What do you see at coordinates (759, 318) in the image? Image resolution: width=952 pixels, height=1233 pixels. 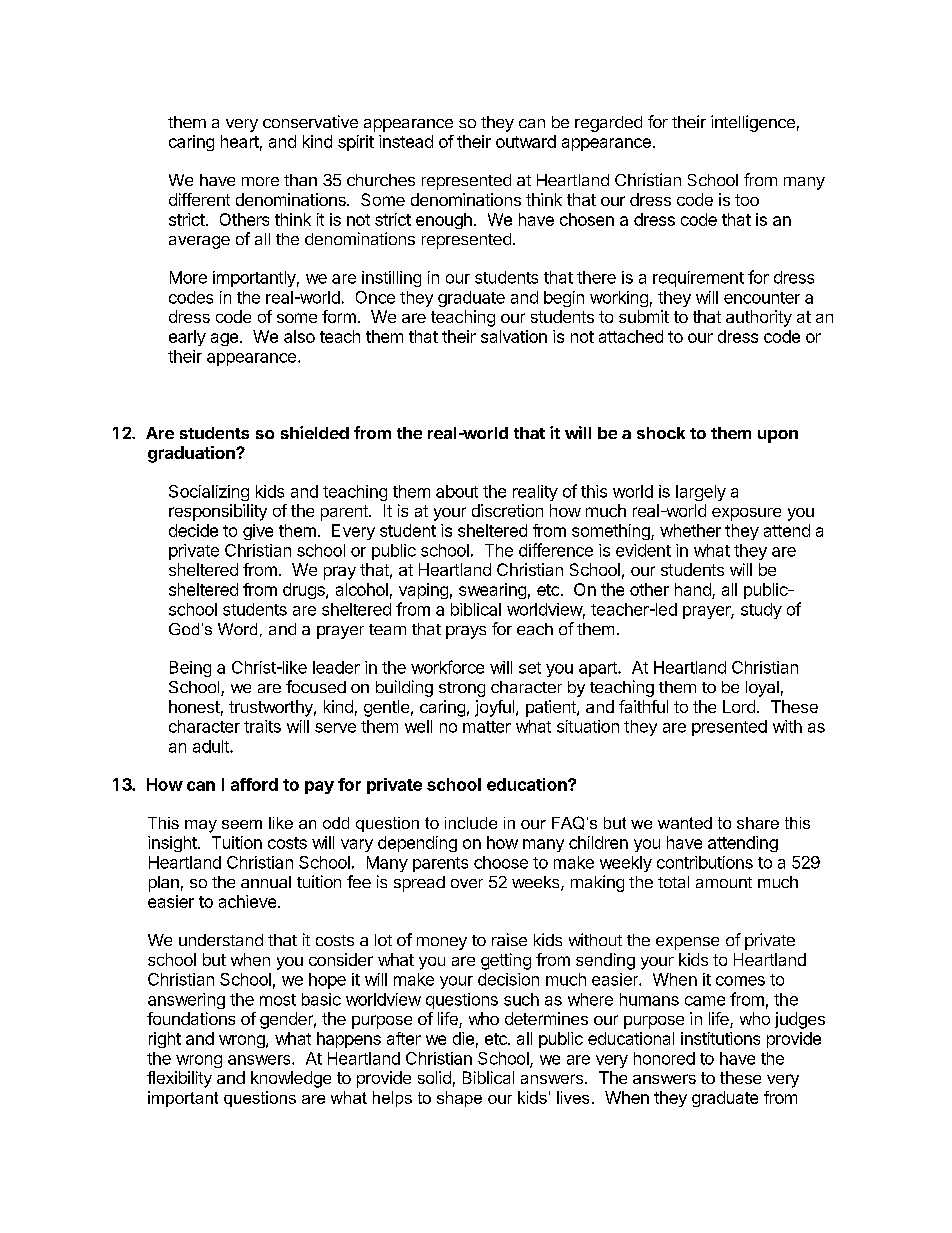 I see `authority` at bounding box center [759, 318].
